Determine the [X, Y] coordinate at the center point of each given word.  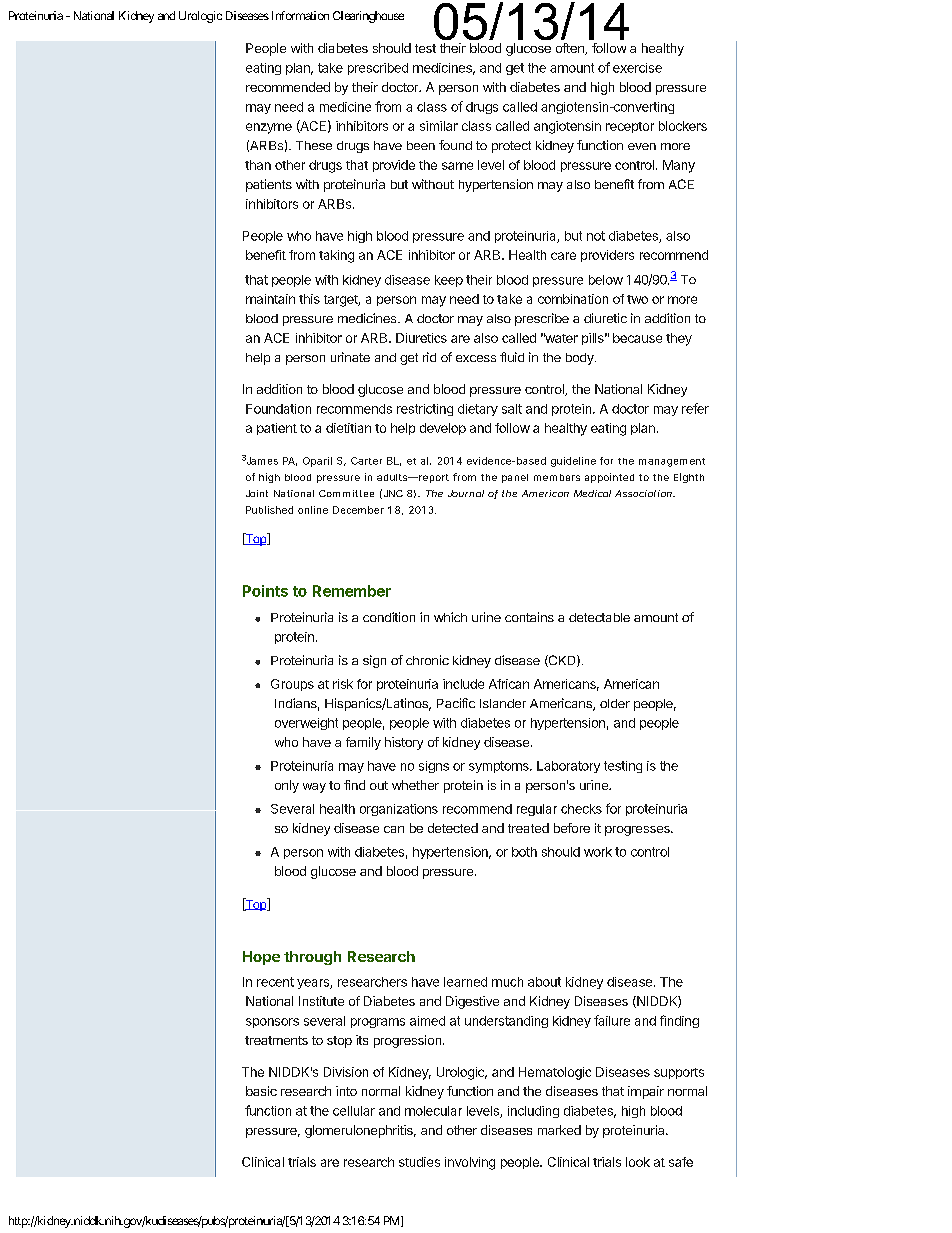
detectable [599, 617]
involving [470, 1163]
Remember [352, 591]
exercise [637, 68]
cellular [354, 1111]
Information [298, 15]
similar [439, 126]
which [450, 617]
